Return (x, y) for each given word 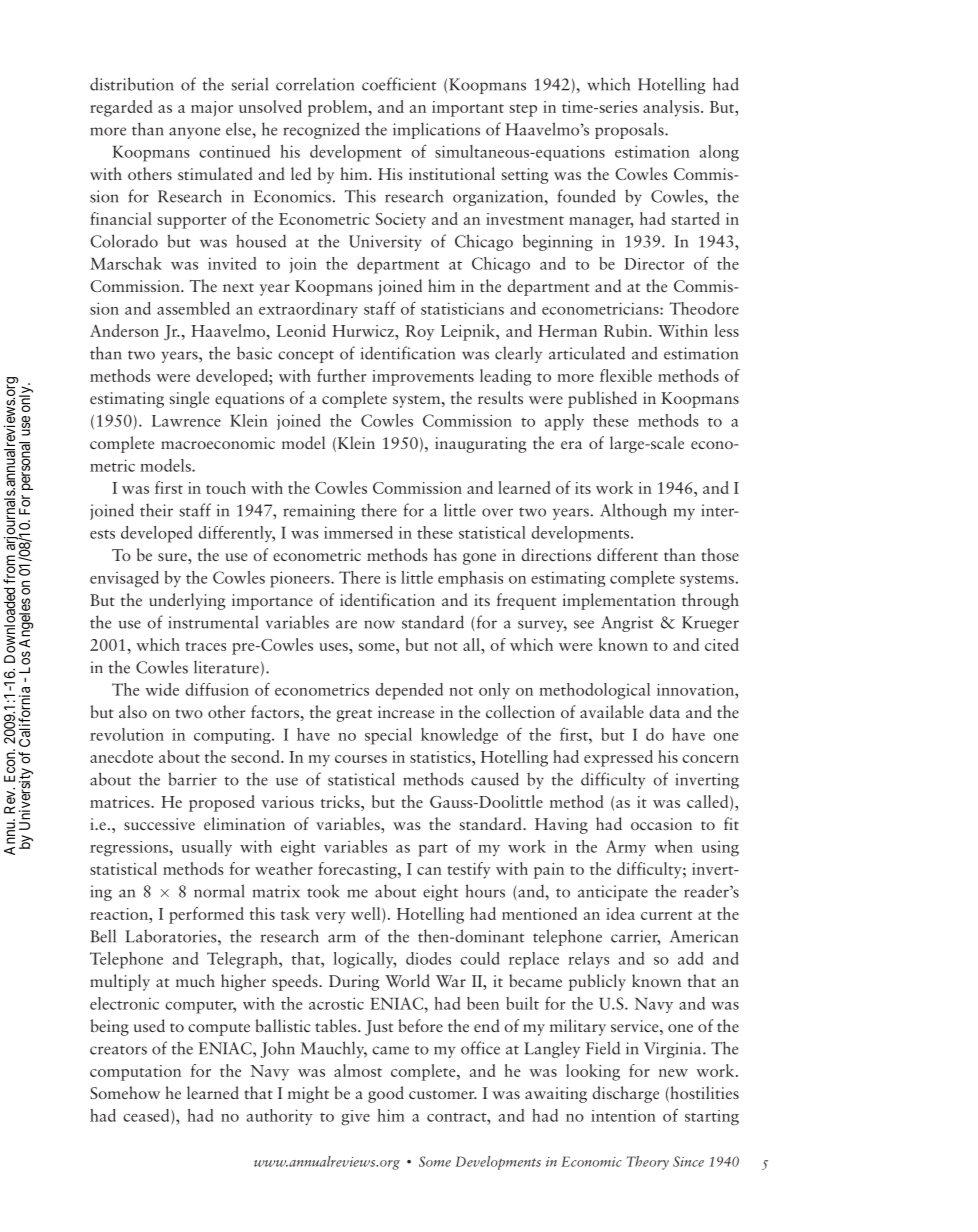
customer (443, 1094)
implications (436, 130)
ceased (147, 1116)
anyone (194, 133)
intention (623, 1116)
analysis (672, 108)
